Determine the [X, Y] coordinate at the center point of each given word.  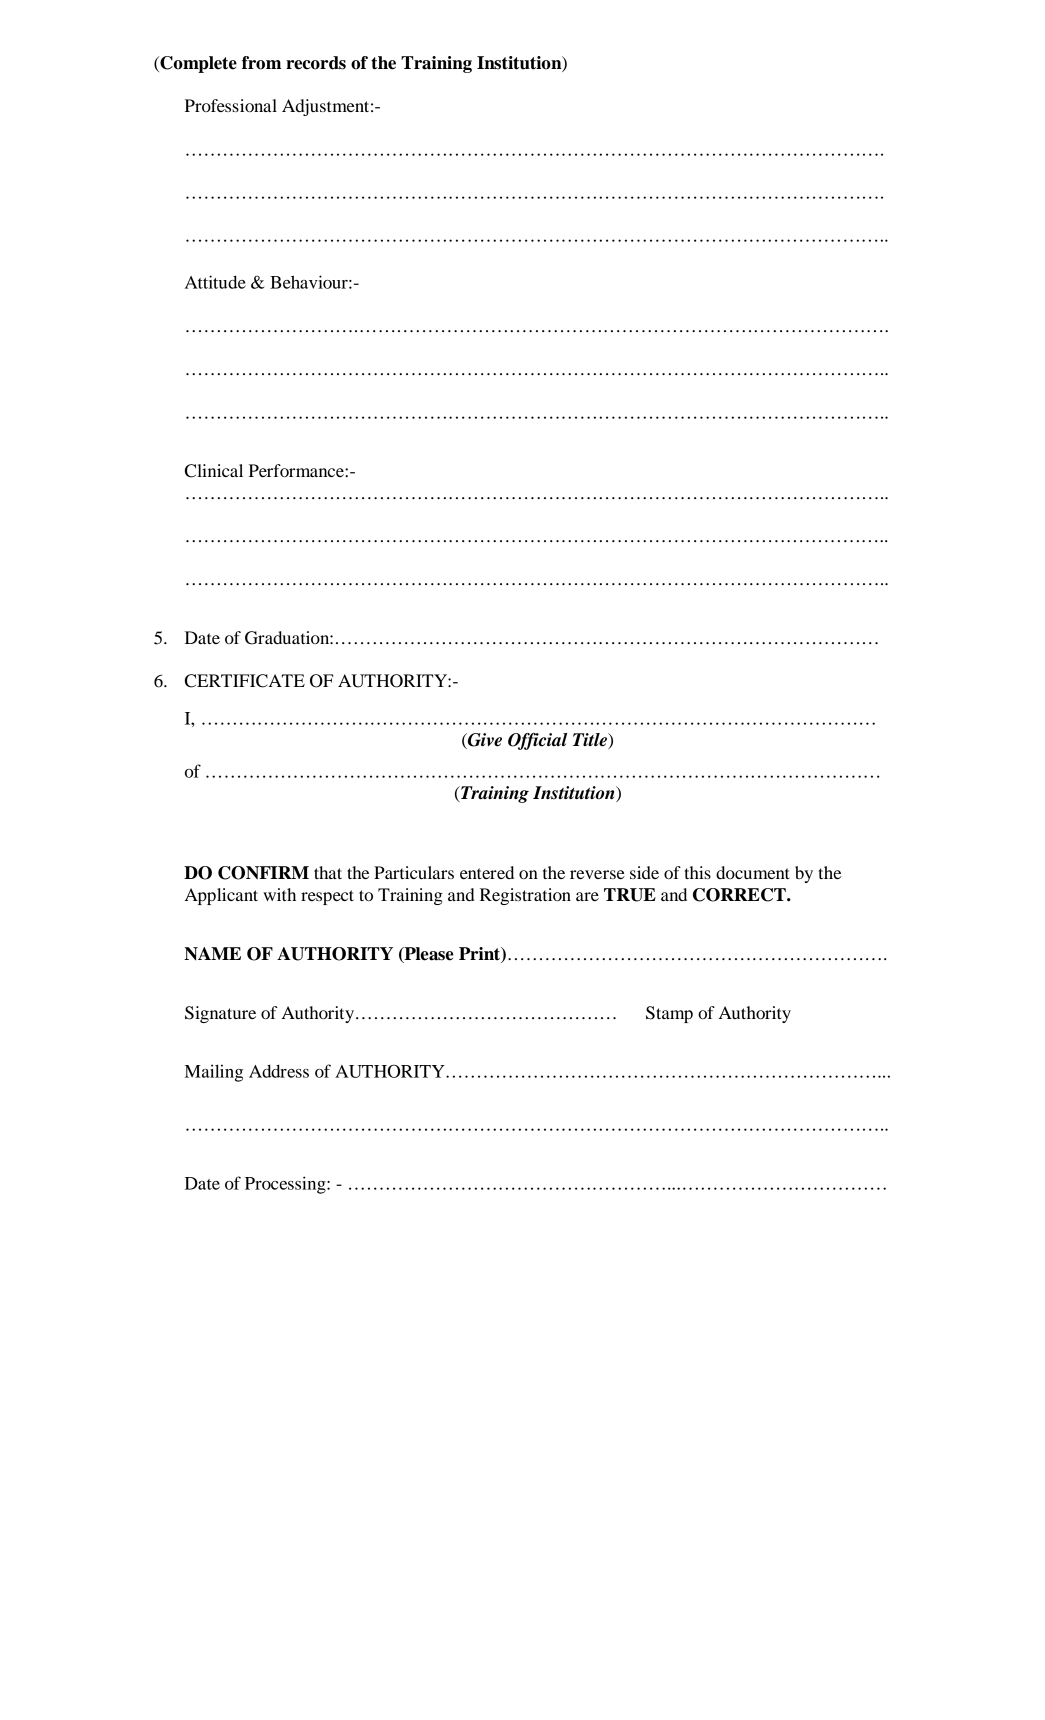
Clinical [214, 471]
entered [487, 872]
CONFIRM [263, 873]
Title [591, 741]
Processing [286, 1185]
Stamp [669, 1014]
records [316, 63]
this [698, 872]
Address [279, 1071]
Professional [231, 105]
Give [484, 741]
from [261, 63]
